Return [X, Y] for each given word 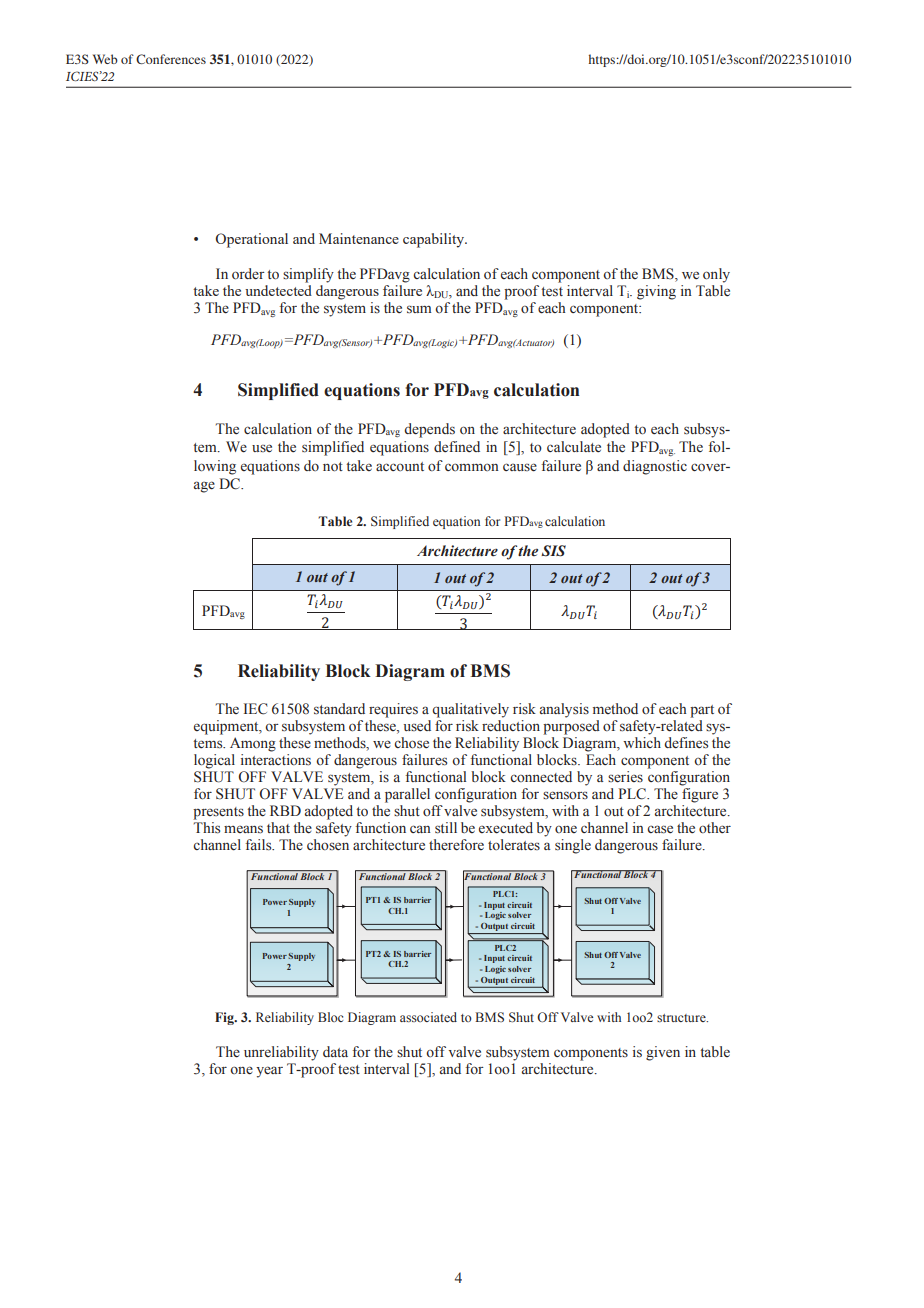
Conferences [171, 59]
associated [428, 1017]
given [663, 1053]
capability [434, 240]
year [269, 1072]
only [716, 275]
